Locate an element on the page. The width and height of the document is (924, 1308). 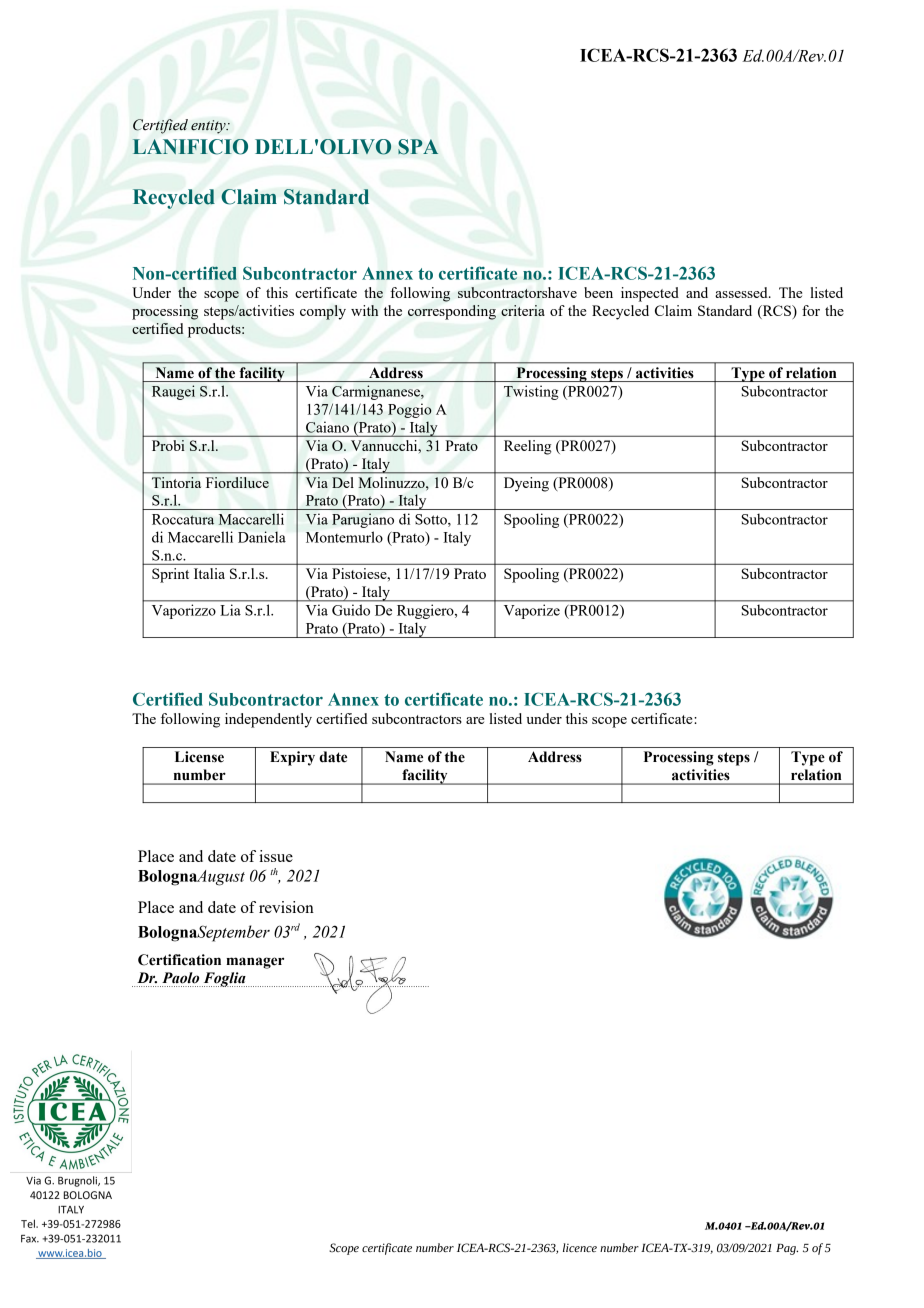
Daniela is located at coordinates (262, 537).
